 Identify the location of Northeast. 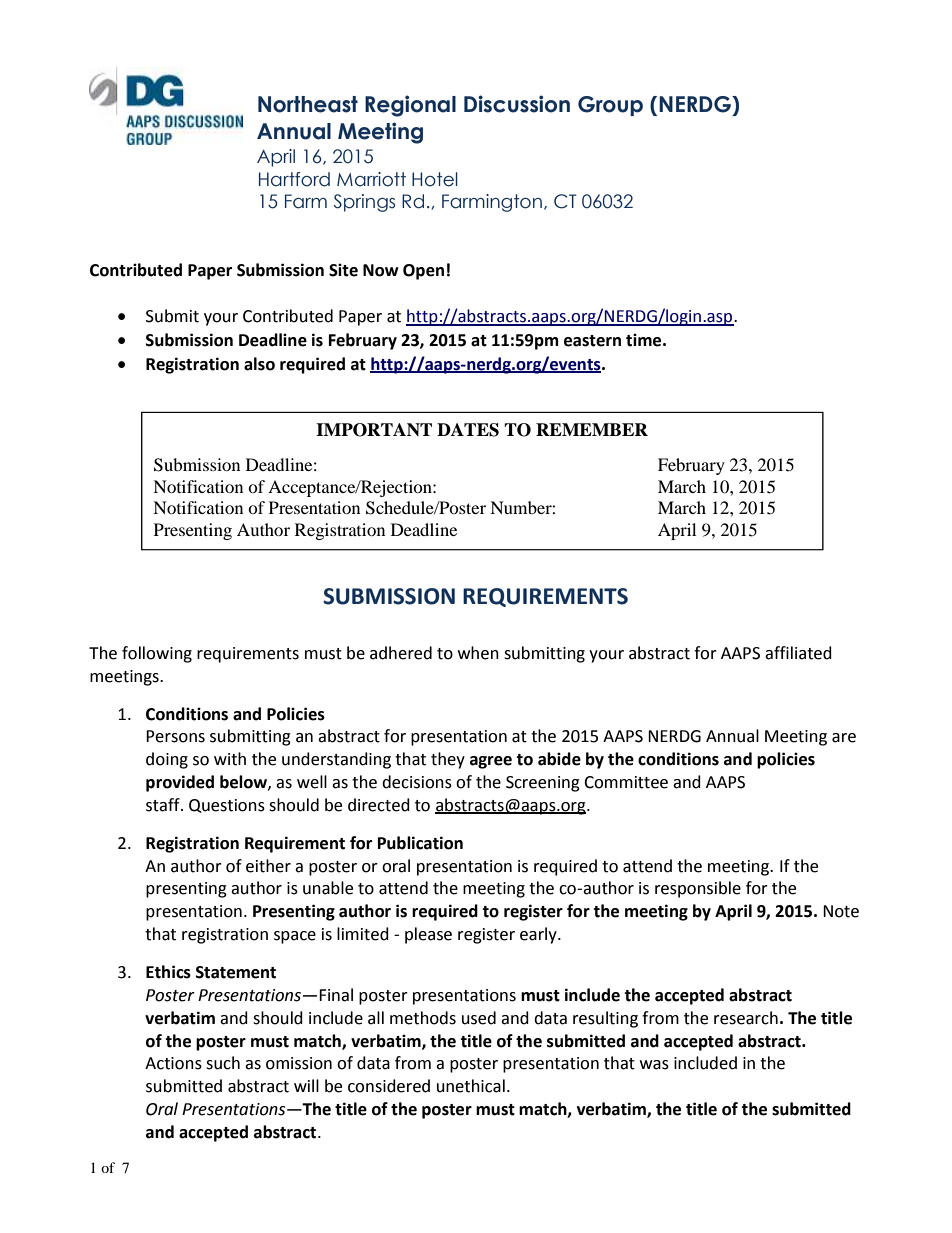
(308, 104).
